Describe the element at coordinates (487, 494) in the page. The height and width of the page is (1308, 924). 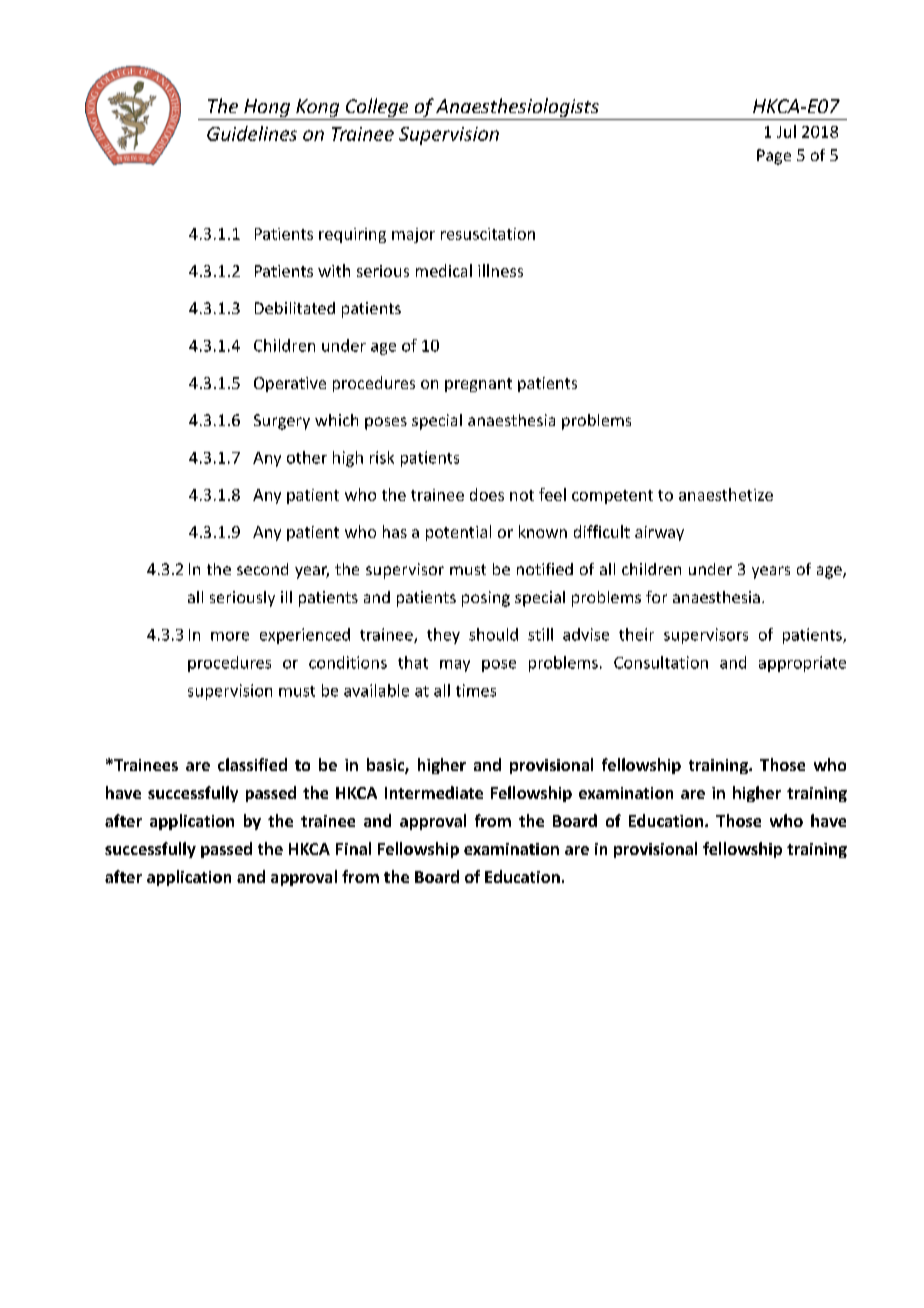
I see `does` at that location.
